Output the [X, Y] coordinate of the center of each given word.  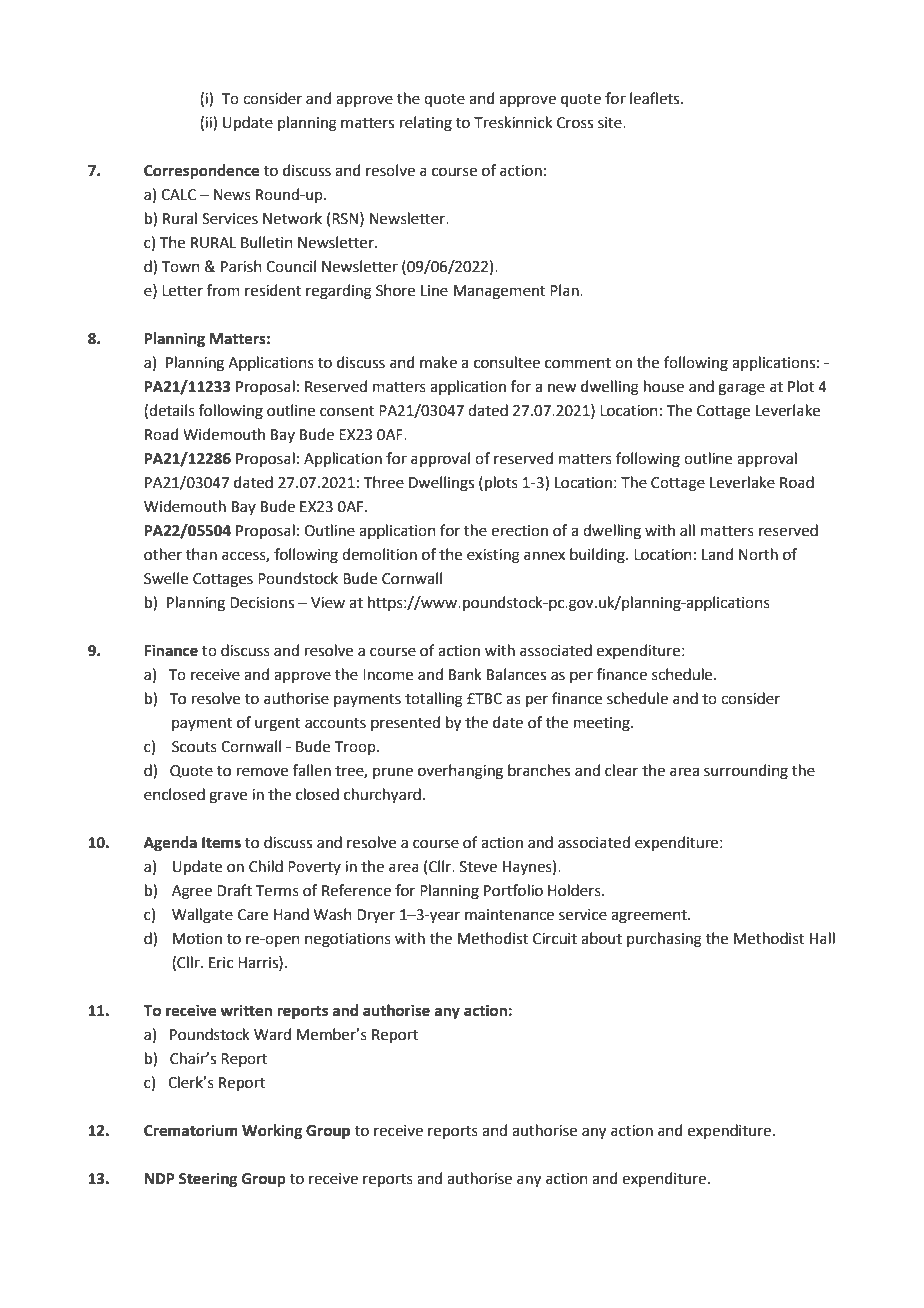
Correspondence [201, 172]
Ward [272, 1034]
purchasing [664, 940]
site [611, 123]
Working [272, 1132]
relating [426, 124]
